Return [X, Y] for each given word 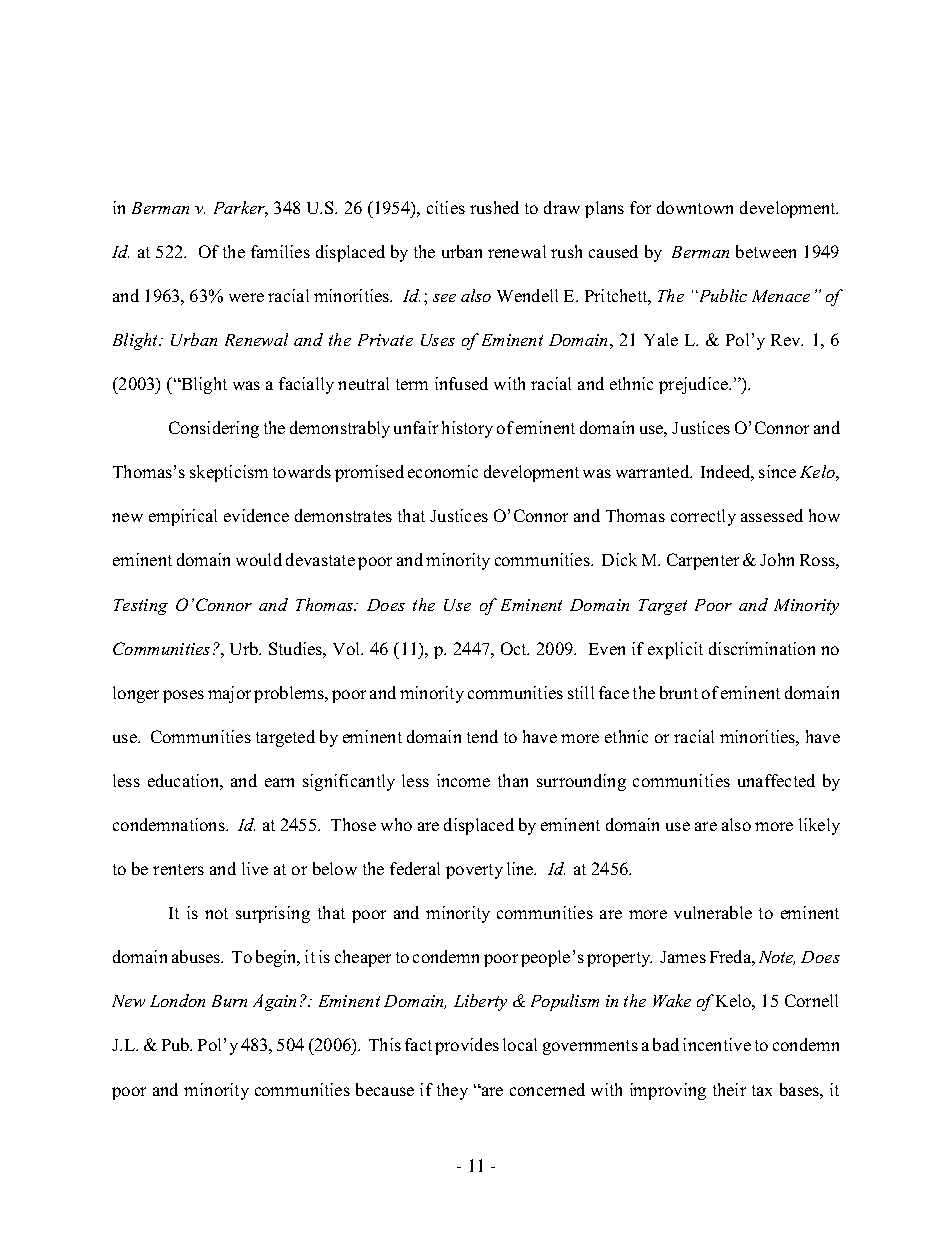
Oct [515, 648]
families [280, 251]
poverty [474, 871]
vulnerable [713, 912]
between [766, 251]
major [229, 694]
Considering [214, 429]
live [255, 868]
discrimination [762, 648]
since [777, 471]
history [467, 429]
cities [446, 207]
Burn [229, 1001]
